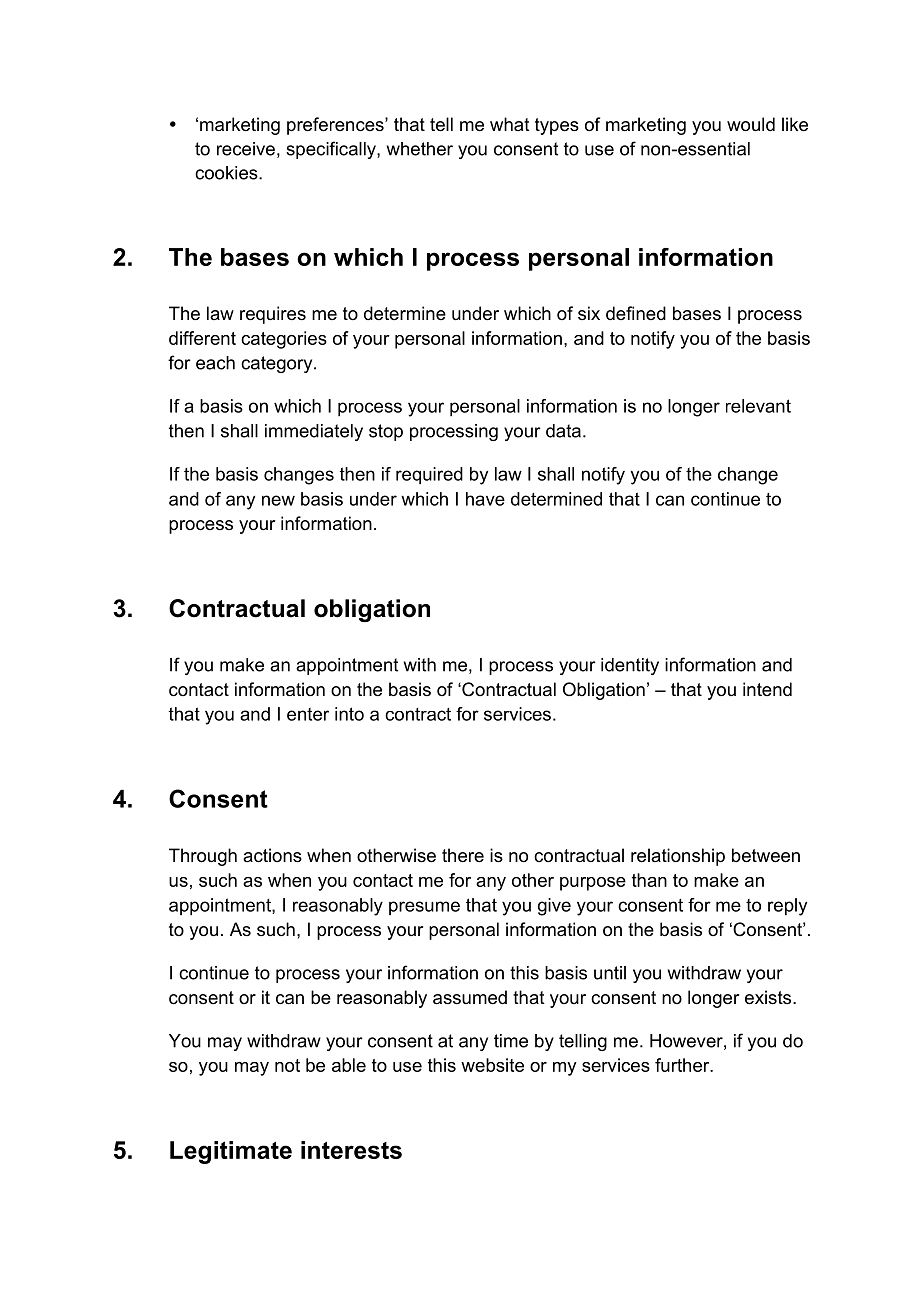 The width and height of the document is (924, 1308). I want to click on would, so click(751, 124).
